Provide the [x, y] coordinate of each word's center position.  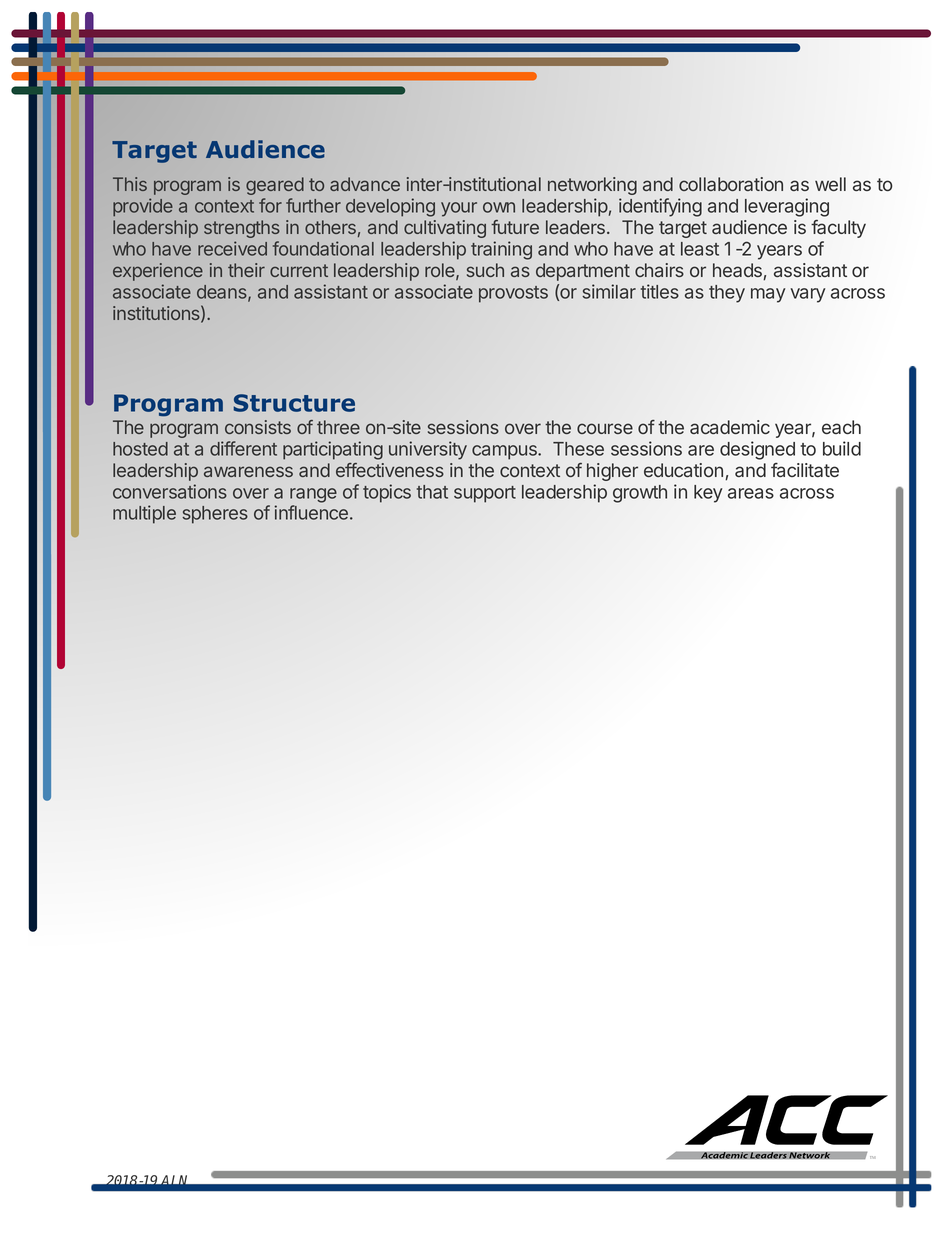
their [246, 270]
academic [730, 427]
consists [258, 427]
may [768, 295]
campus [505, 452]
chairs [659, 270]
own [499, 207]
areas [751, 493]
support [485, 494]
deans [223, 293]
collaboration [731, 184]
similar [609, 291]
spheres [215, 515]
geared [275, 186]
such [485, 270]
